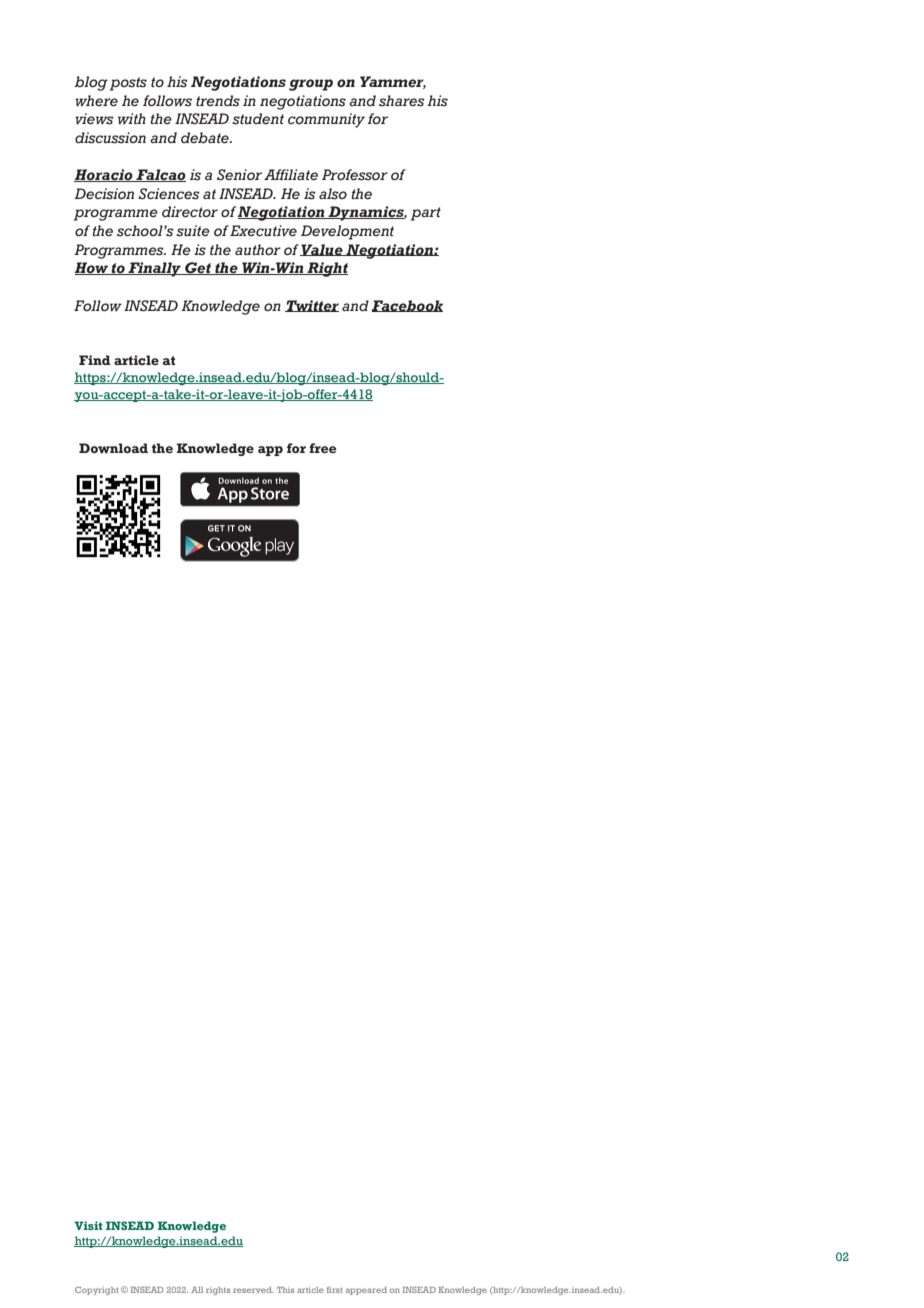  I want to click on appeared, so click(366, 1291).
